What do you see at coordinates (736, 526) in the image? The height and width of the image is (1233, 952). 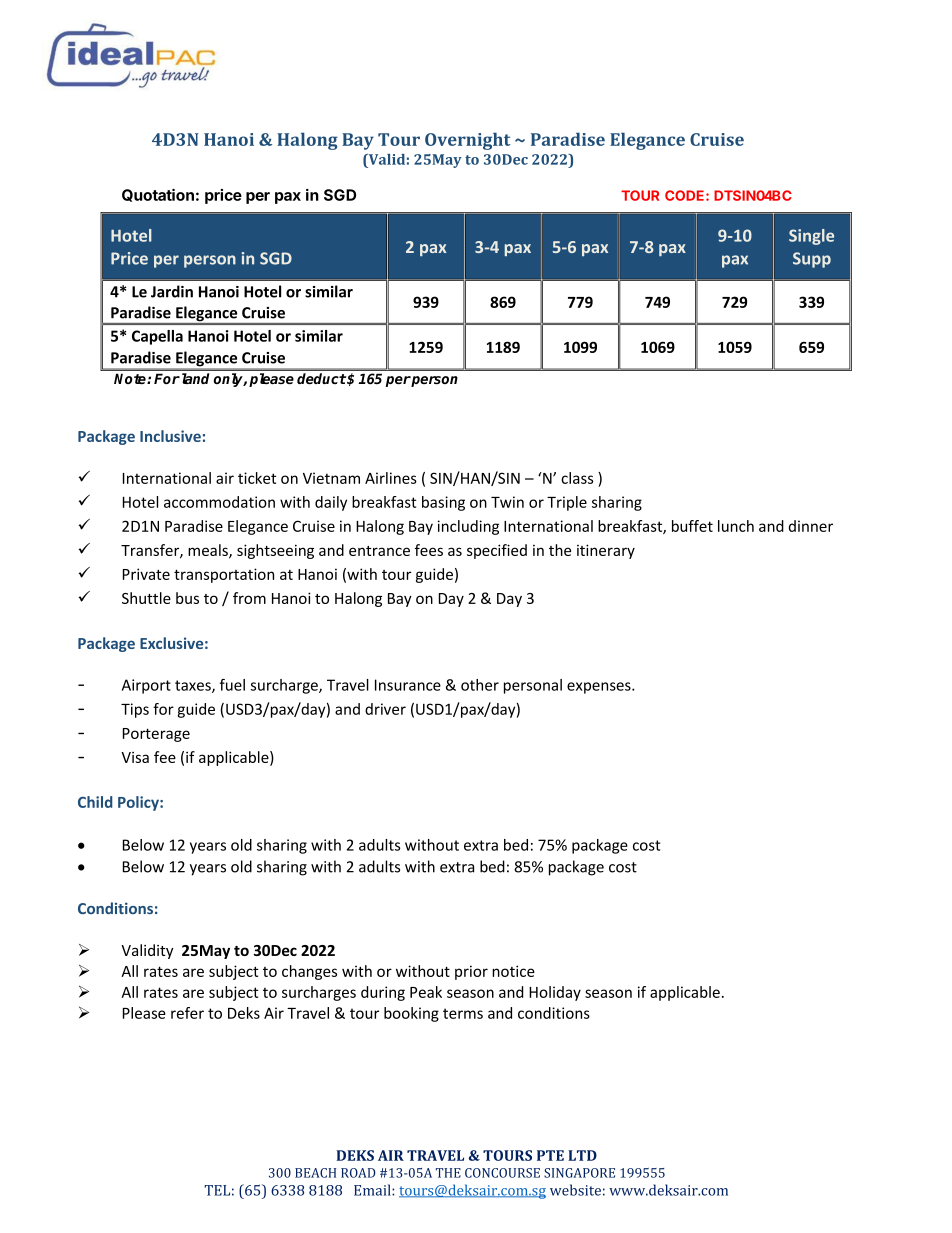 I see `lunch` at bounding box center [736, 526].
